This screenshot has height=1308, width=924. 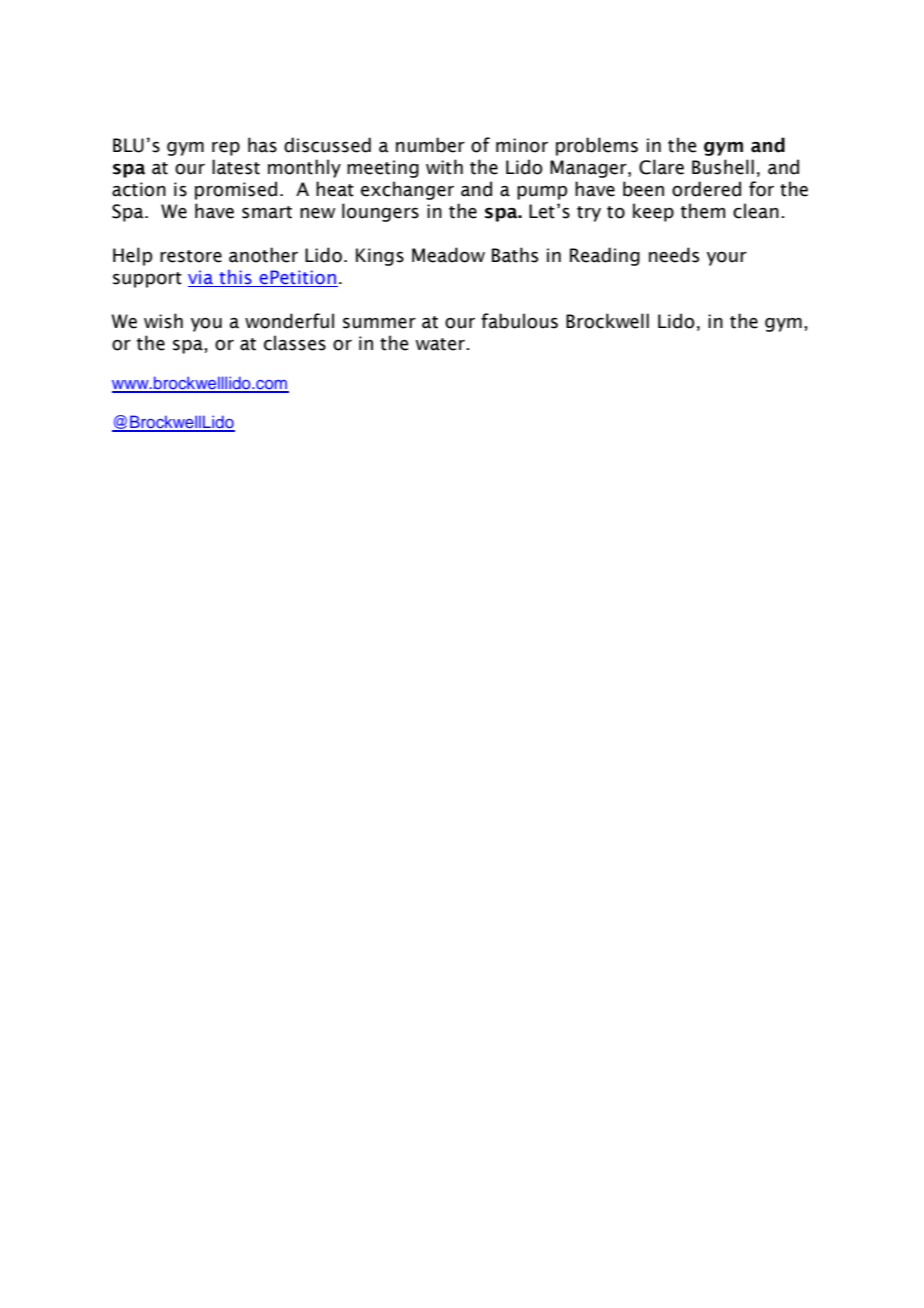 I want to click on rep, so click(x=226, y=149).
